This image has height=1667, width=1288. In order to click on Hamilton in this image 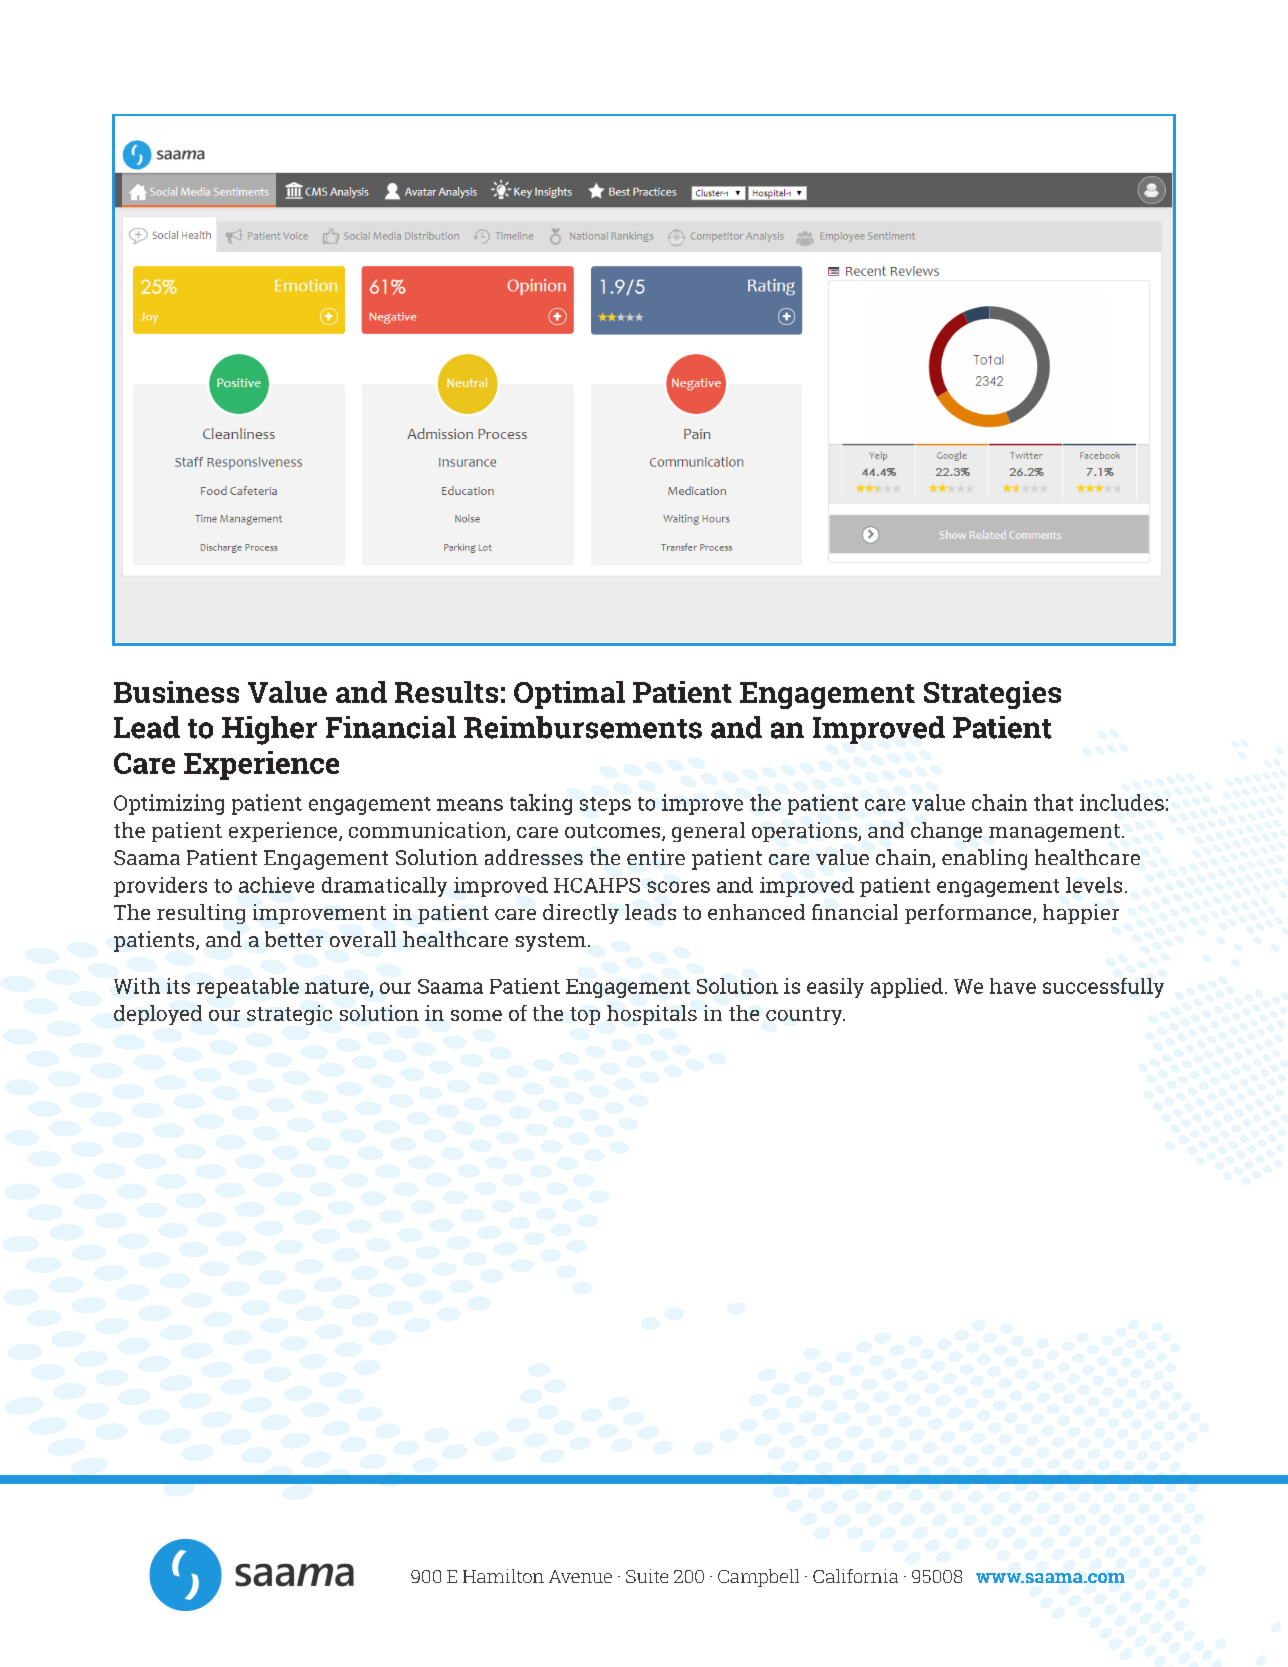, I will do `click(503, 1576)`.
